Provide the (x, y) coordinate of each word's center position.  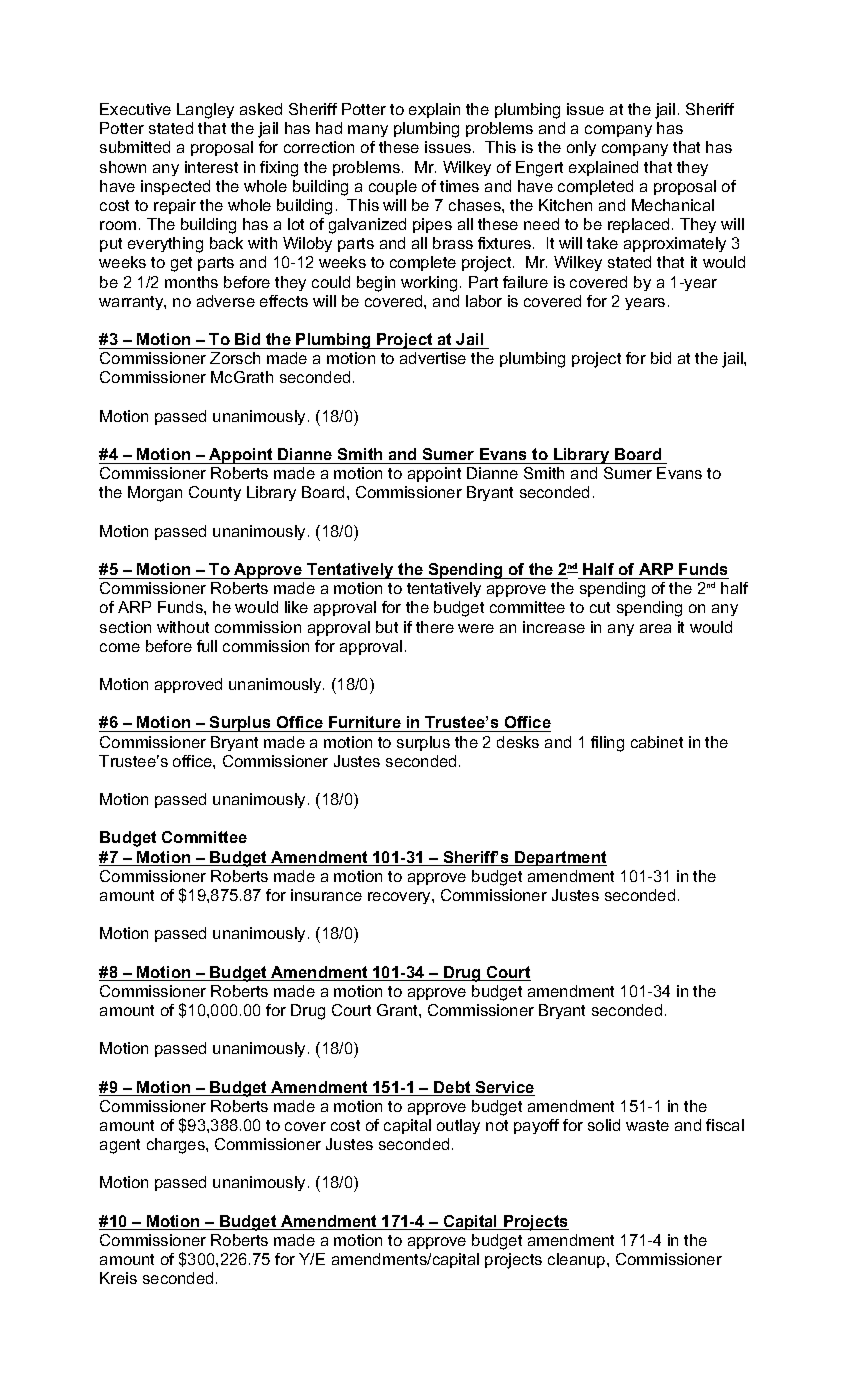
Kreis (118, 1278)
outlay (458, 1126)
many (368, 131)
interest (211, 167)
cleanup (578, 1260)
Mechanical (673, 205)
